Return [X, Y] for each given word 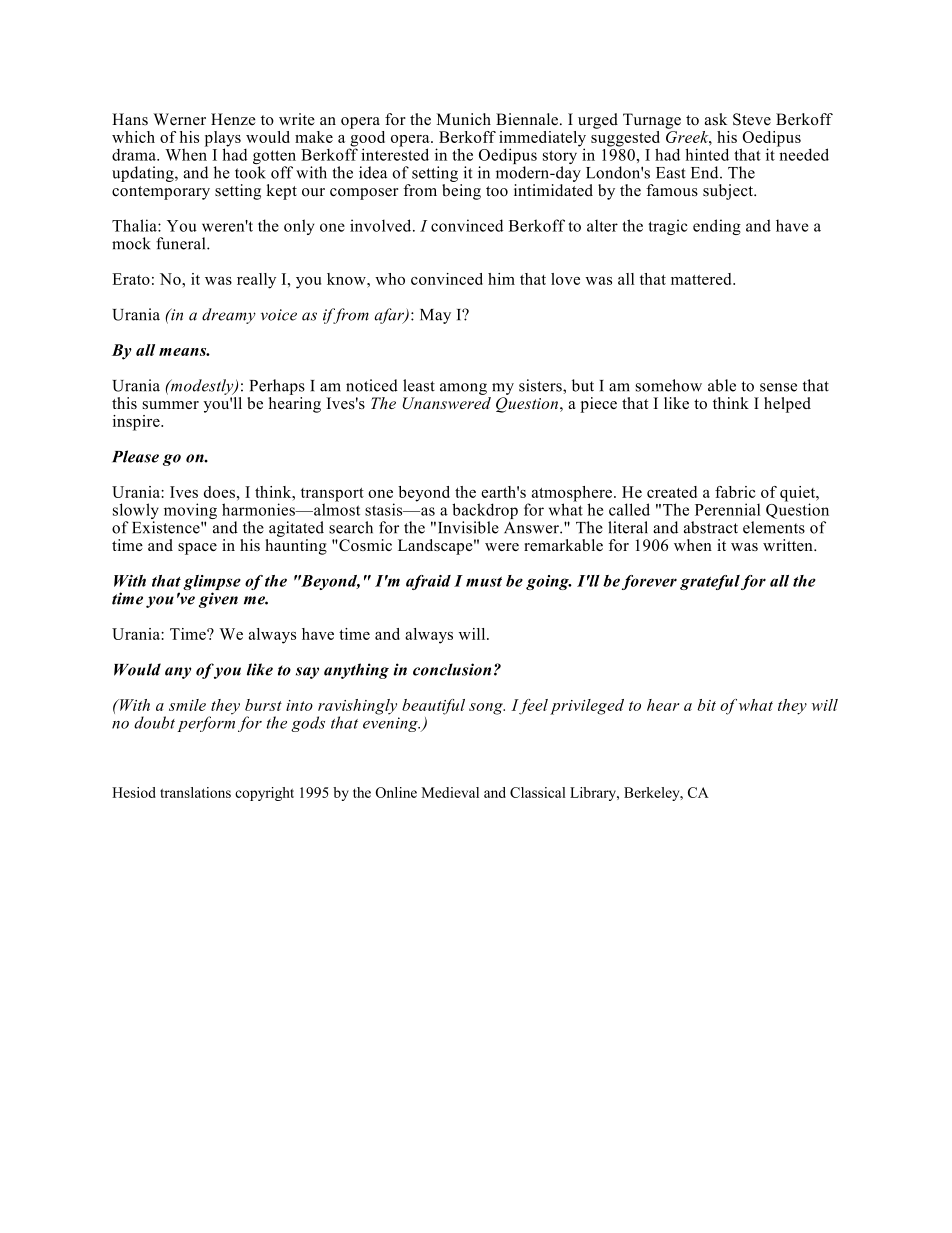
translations [195, 792]
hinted [707, 154]
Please [135, 456]
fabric [735, 492]
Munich [464, 119]
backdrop [485, 512]
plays [223, 140]
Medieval [450, 792]
